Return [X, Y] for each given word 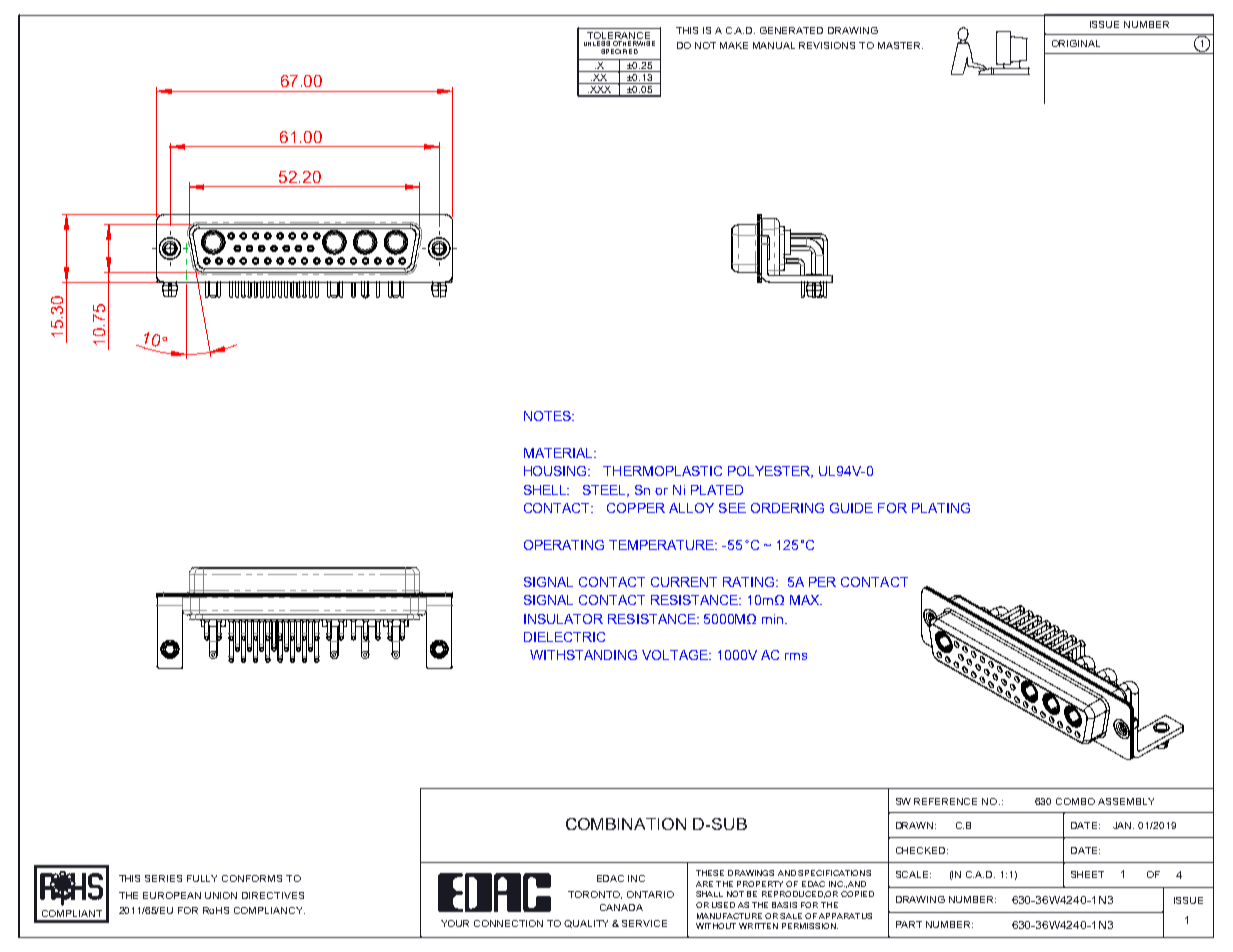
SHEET [1087, 874]
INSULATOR [563, 619]
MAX [806, 600]
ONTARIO [650, 894]
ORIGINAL [1076, 43]
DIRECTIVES [273, 895]
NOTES [548, 416]
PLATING [941, 508]
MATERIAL [559, 453]
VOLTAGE [676, 655]
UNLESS [597, 43]
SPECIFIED [619, 51]
